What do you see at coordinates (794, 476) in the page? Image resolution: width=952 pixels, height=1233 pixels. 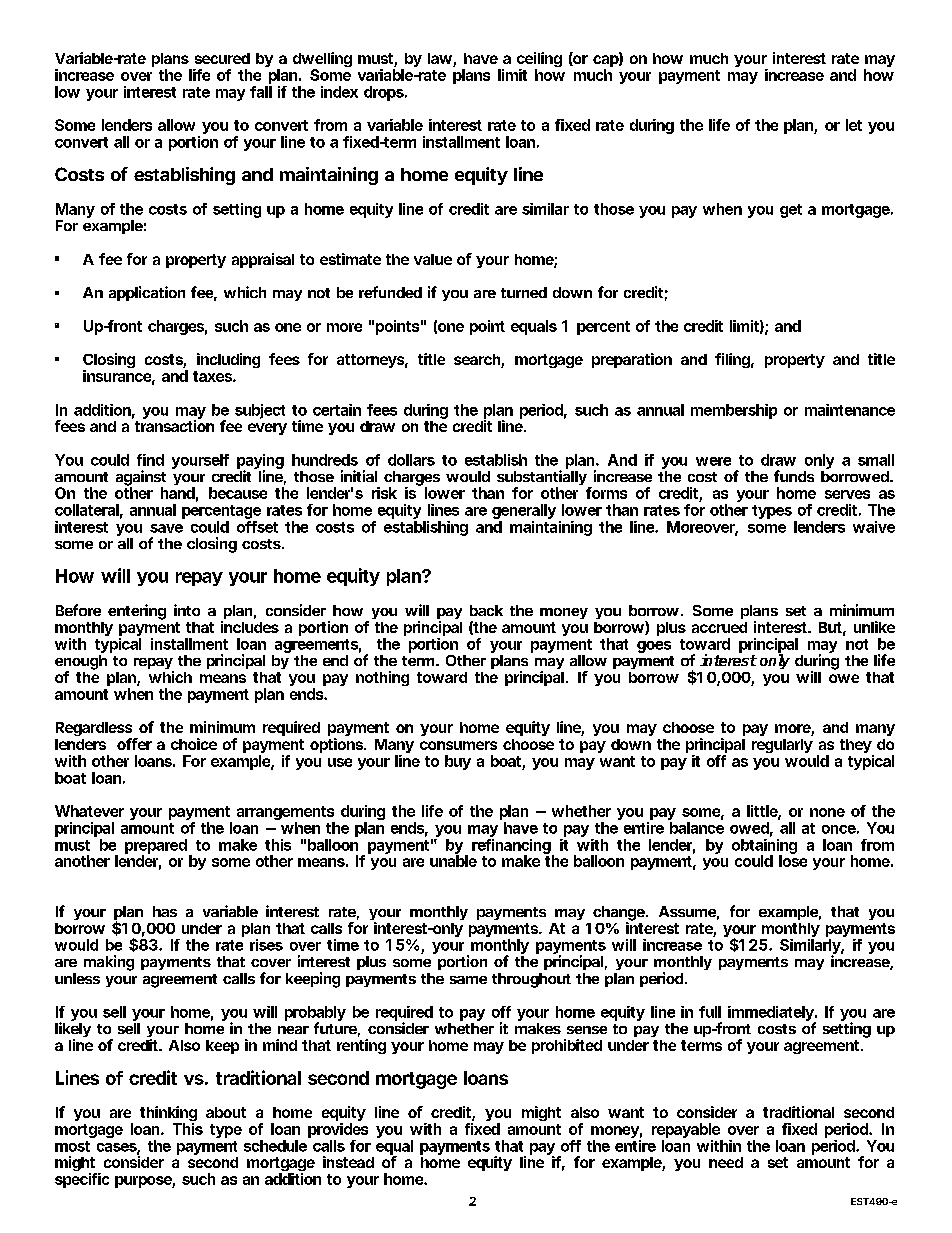 I see `funds` at bounding box center [794, 476].
